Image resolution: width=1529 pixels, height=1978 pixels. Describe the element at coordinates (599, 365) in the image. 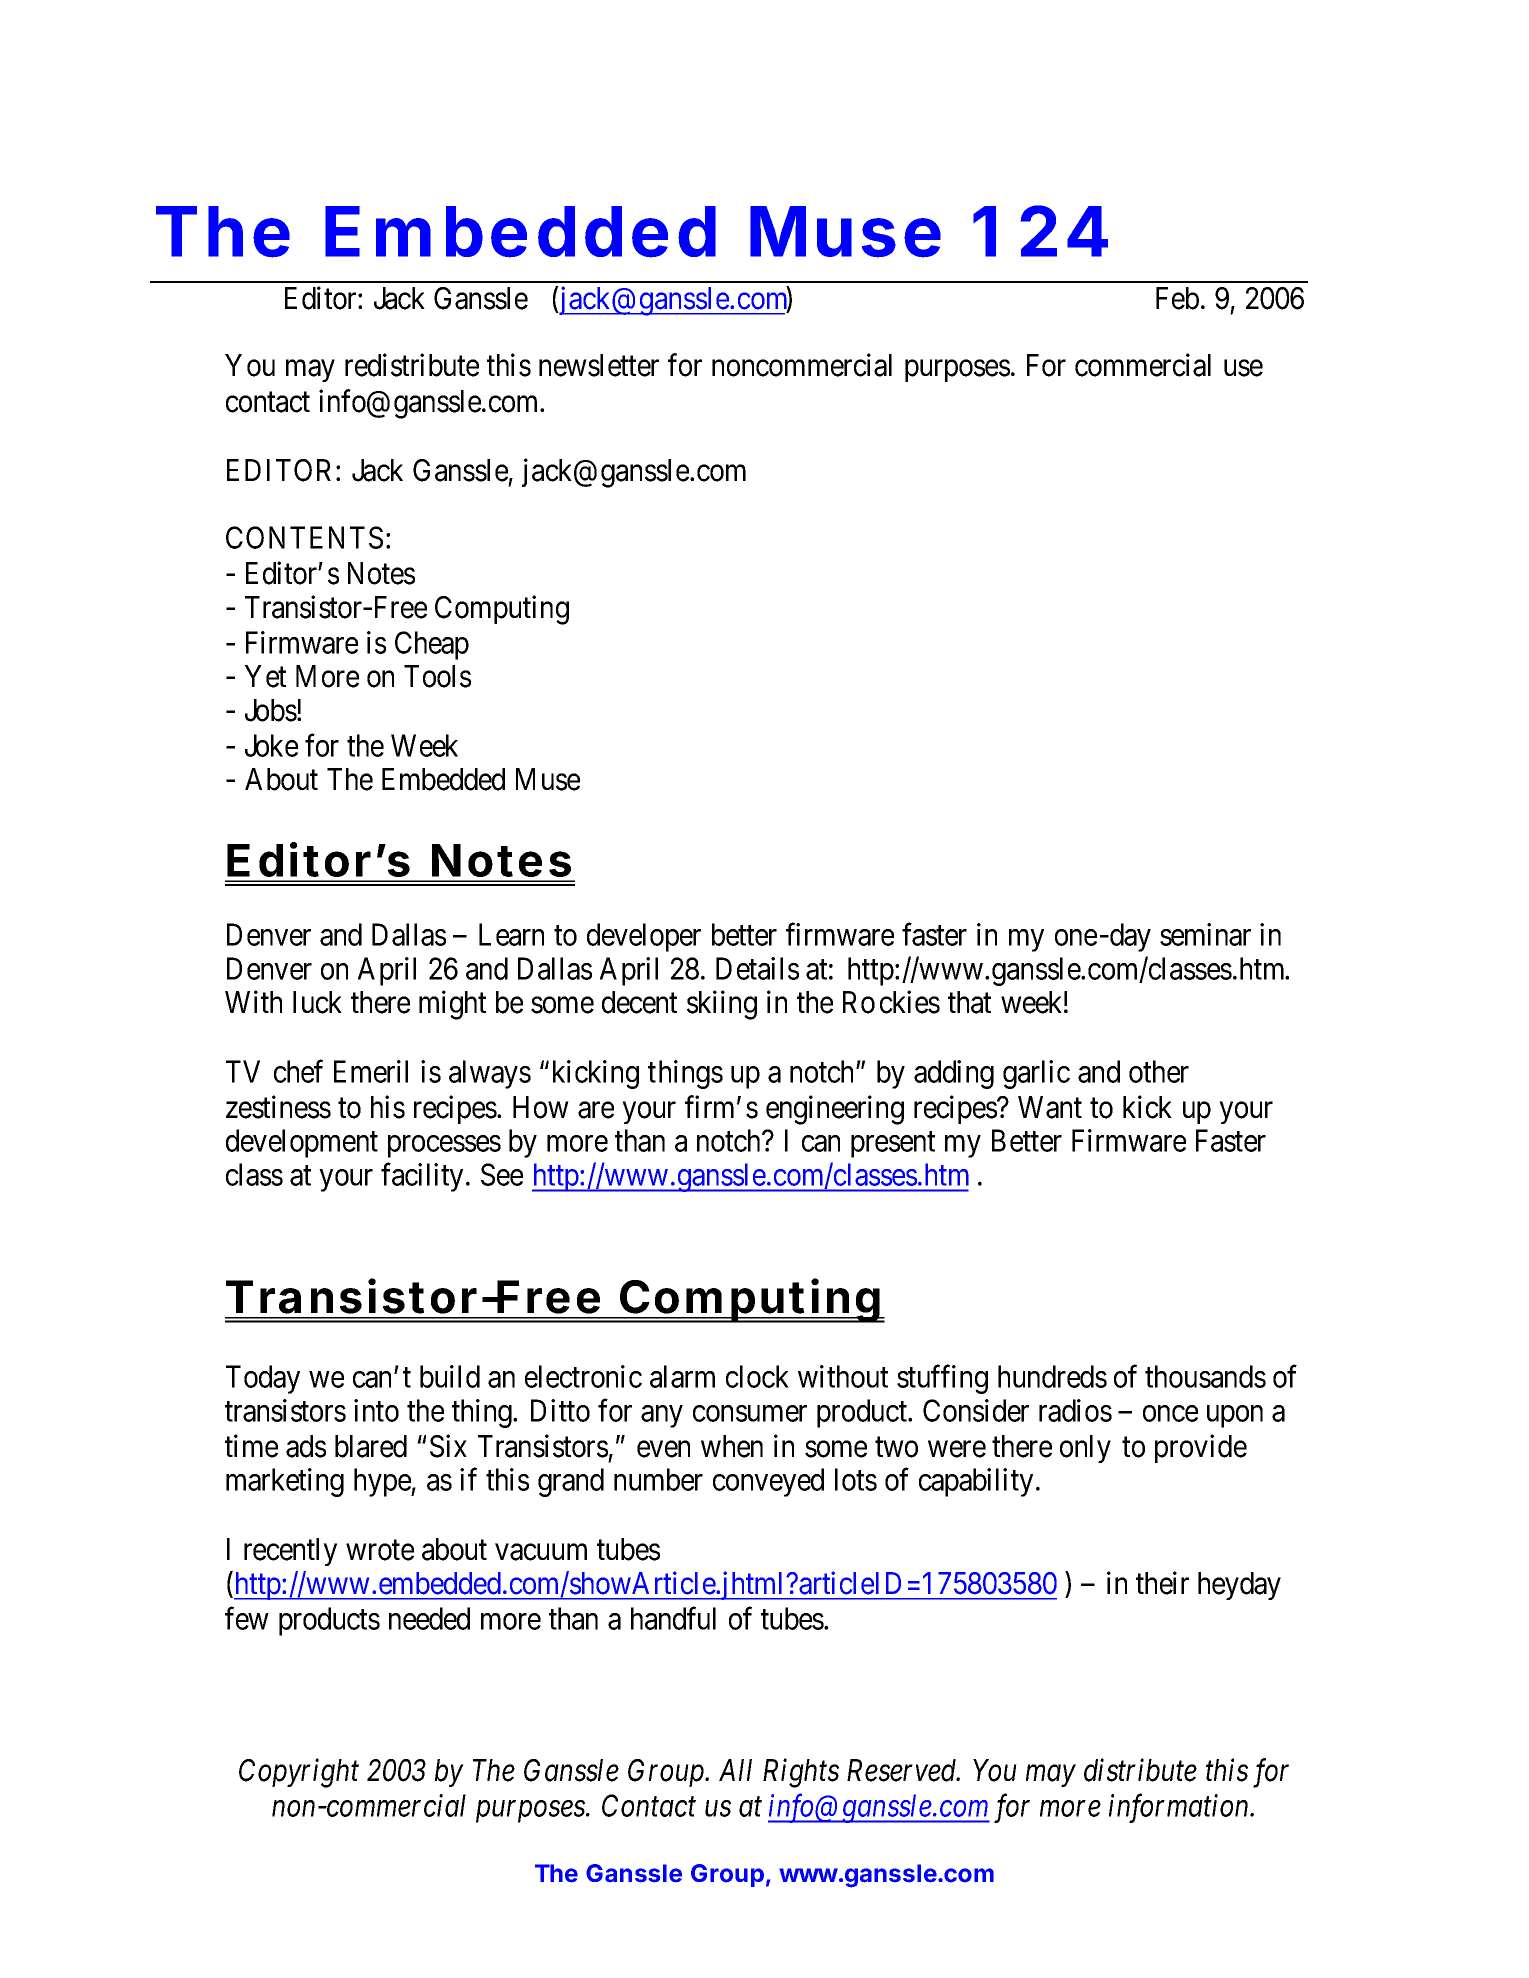

I see `newsletter` at that location.
